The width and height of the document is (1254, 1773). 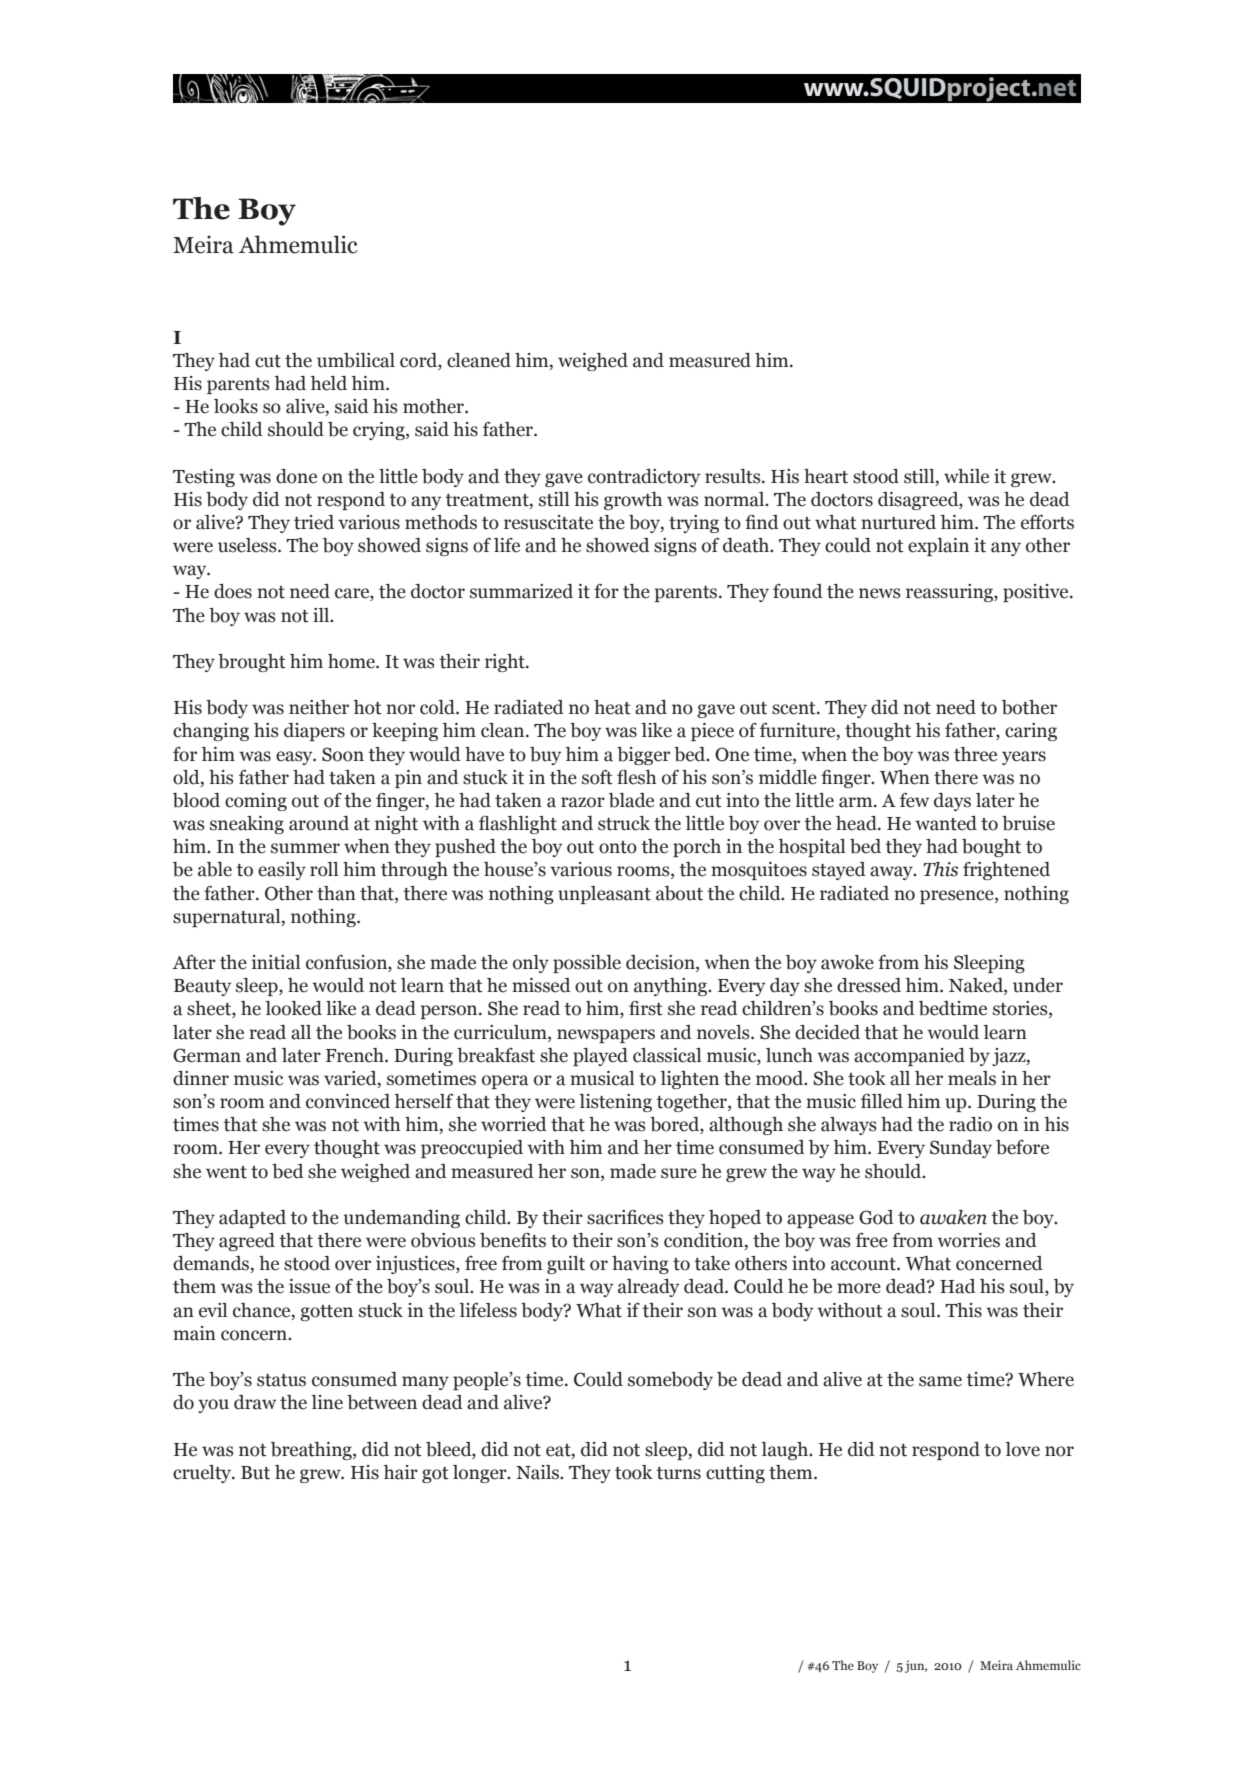 What do you see at coordinates (644, 478) in the document?
I see `contradictory` at bounding box center [644, 478].
